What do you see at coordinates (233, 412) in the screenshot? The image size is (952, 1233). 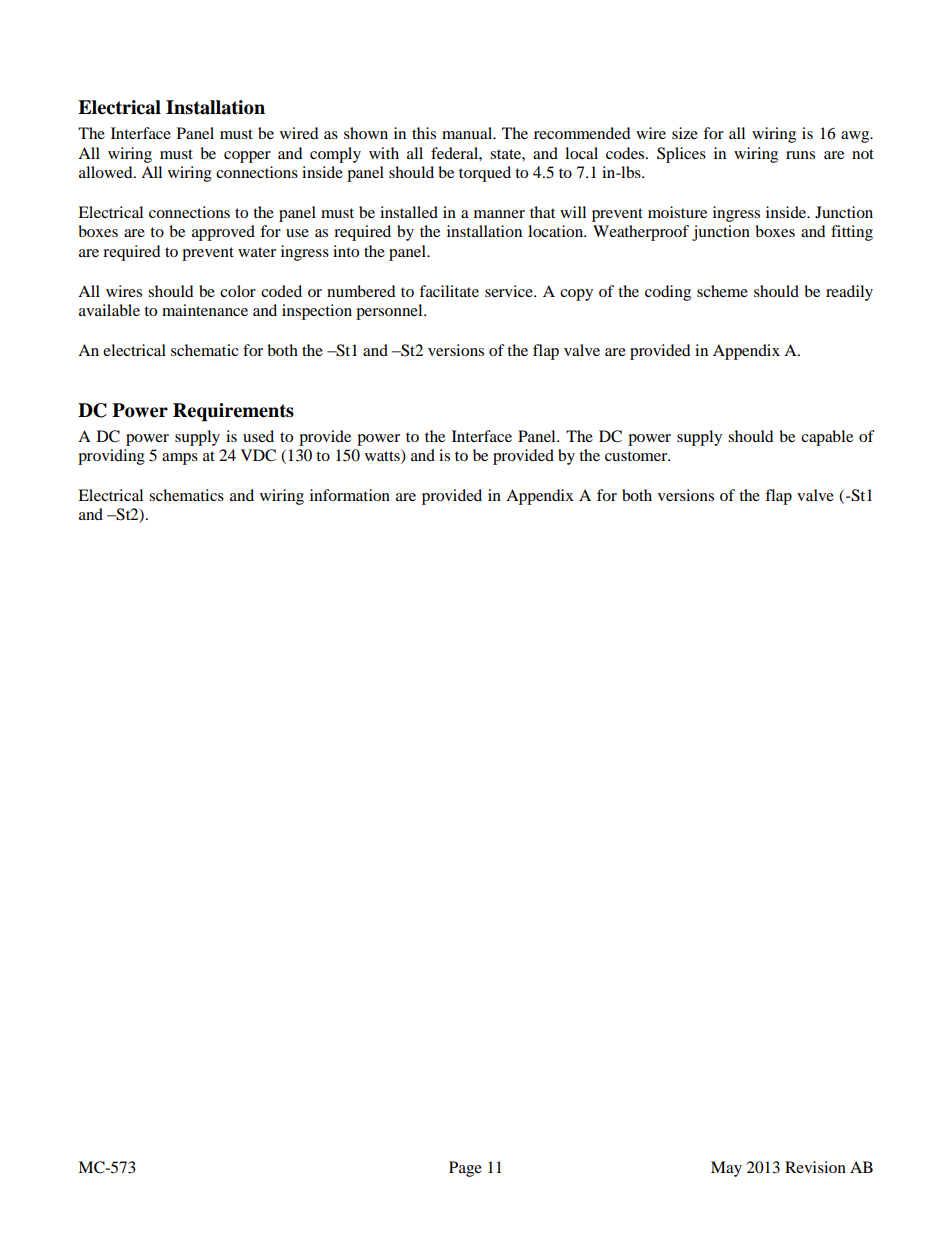 I see `Requirements` at bounding box center [233, 412].
